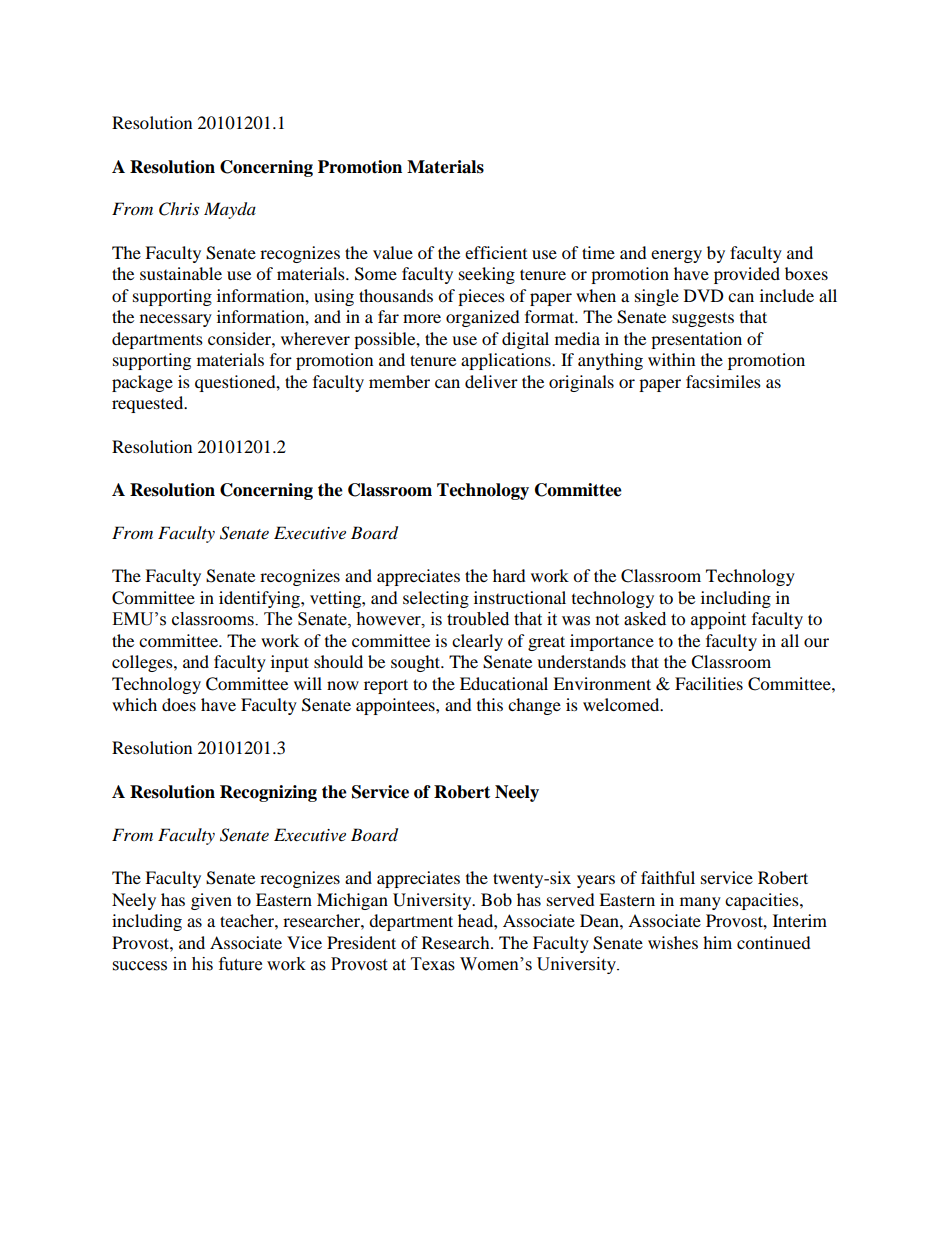 Image resolution: width=952 pixels, height=1233 pixels. What do you see at coordinates (179, 209) in the document?
I see `Chris` at bounding box center [179, 209].
